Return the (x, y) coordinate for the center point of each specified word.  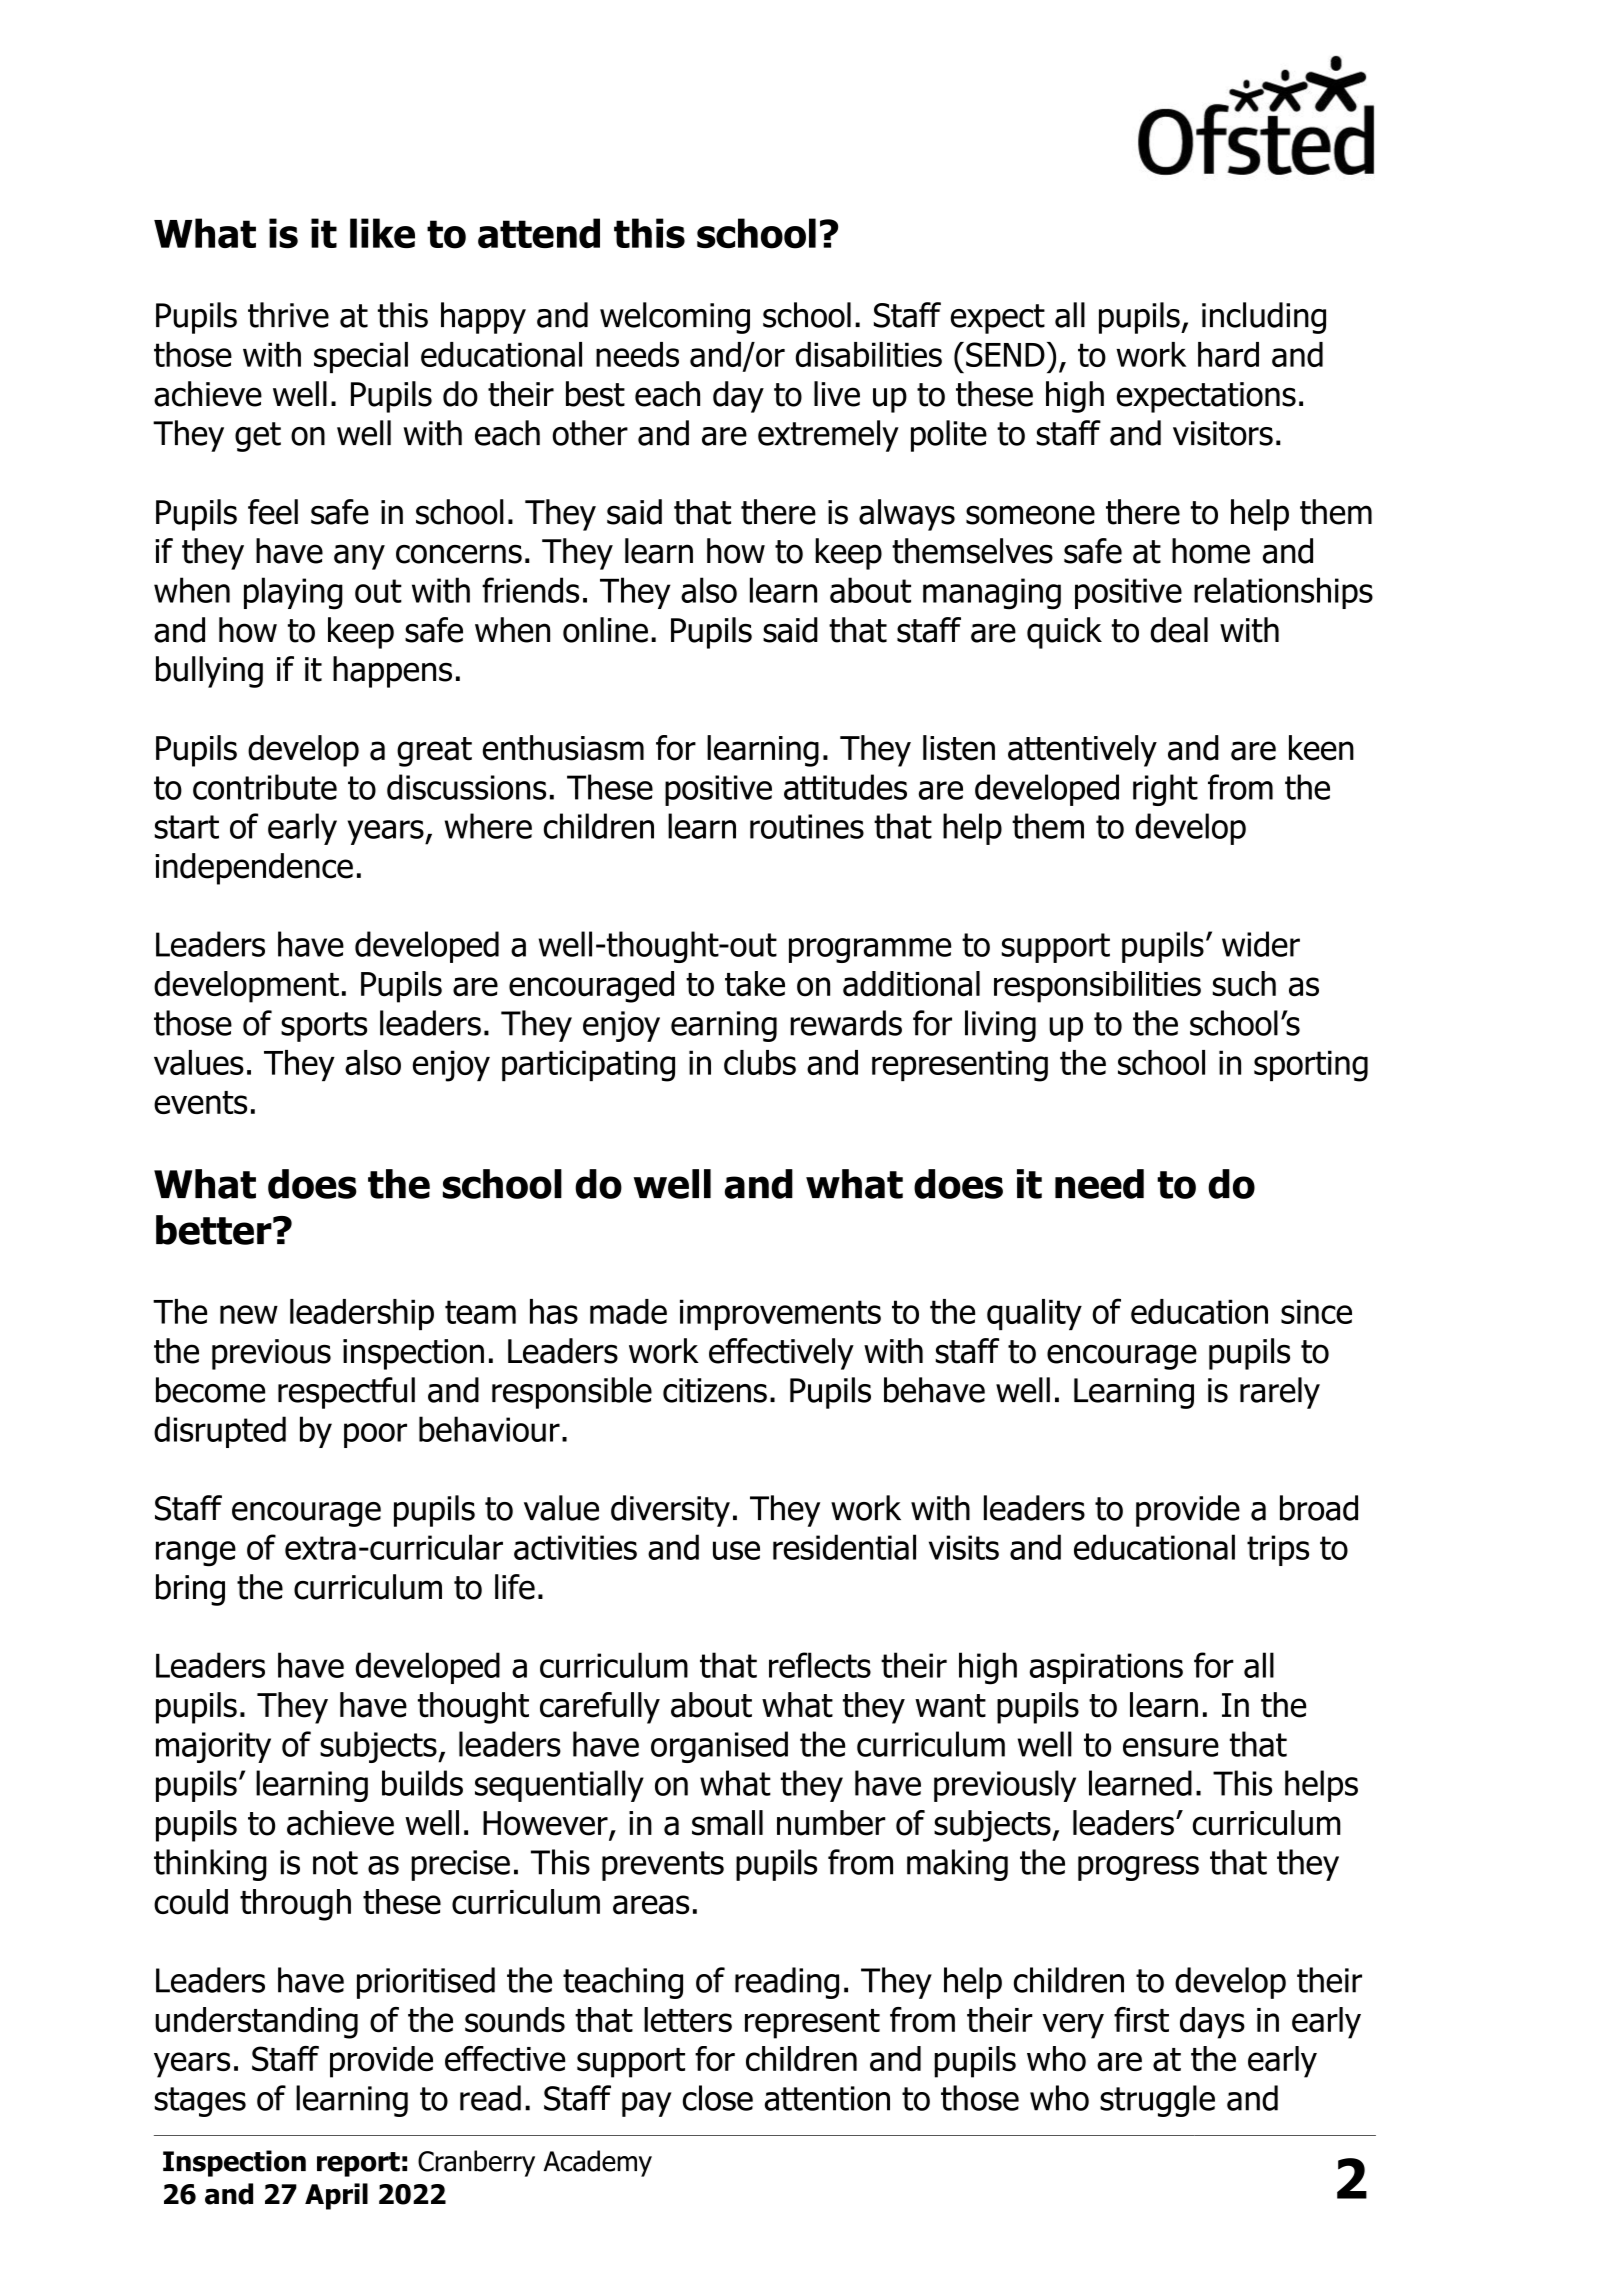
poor (375, 1435)
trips (1278, 1550)
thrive (288, 315)
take (755, 984)
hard (1228, 354)
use (736, 1550)
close (718, 2098)
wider (1261, 944)
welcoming (675, 318)
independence (254, 869)
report (358, 2164)
